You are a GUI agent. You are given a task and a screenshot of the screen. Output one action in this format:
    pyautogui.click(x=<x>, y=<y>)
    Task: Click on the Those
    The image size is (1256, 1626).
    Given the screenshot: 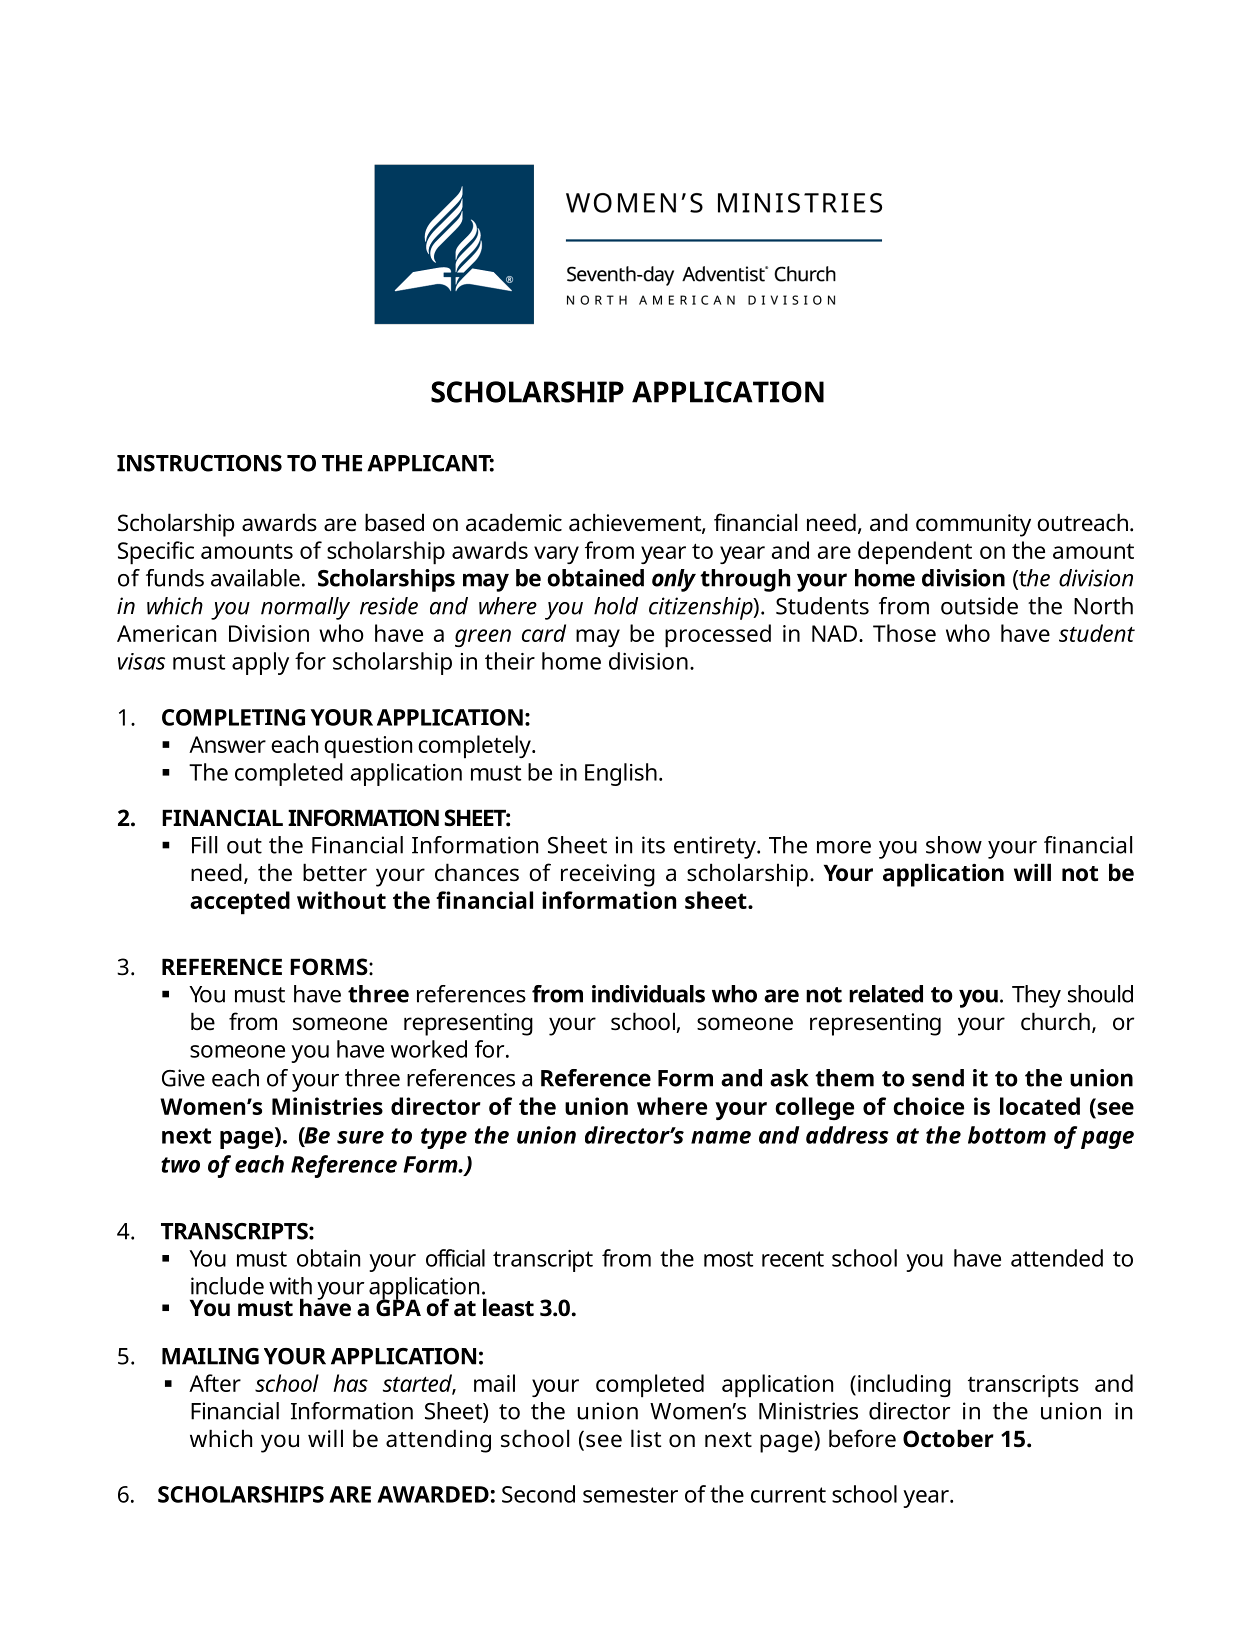 What is the action you would take?
    pyautogui.click(x=904, y=633)
